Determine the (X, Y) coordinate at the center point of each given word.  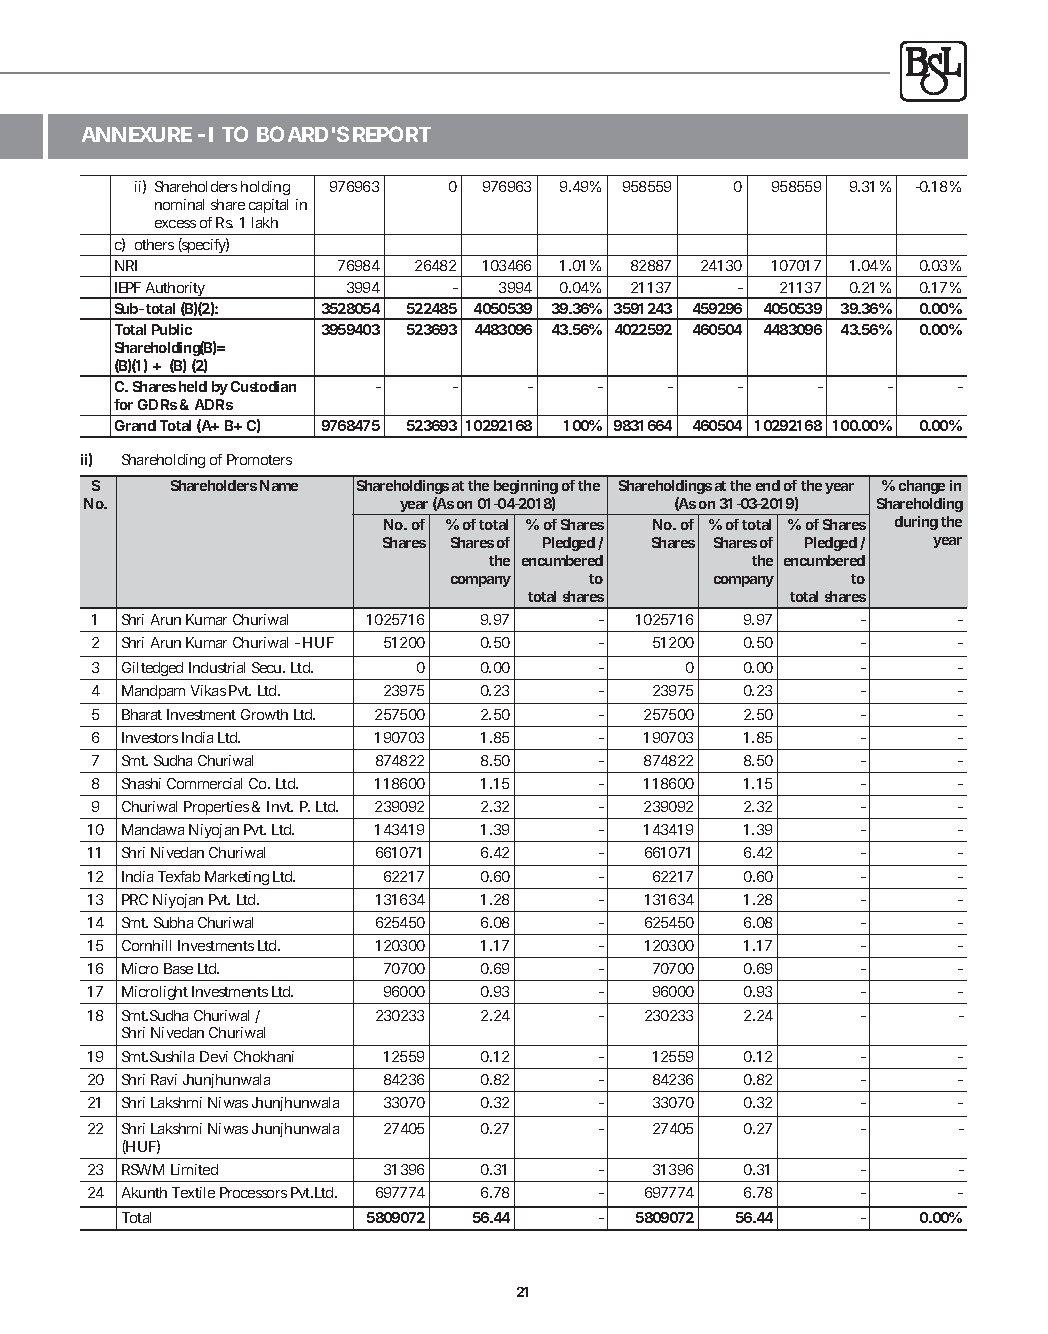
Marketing (237, 878)
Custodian (263, 386)
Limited (194, 1169)
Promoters (259, 459)
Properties (216, 810)
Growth (264, 714)
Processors (253, 1192)
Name (279, 485)
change (922, 487)
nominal (179, 204)
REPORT (391, 134)
